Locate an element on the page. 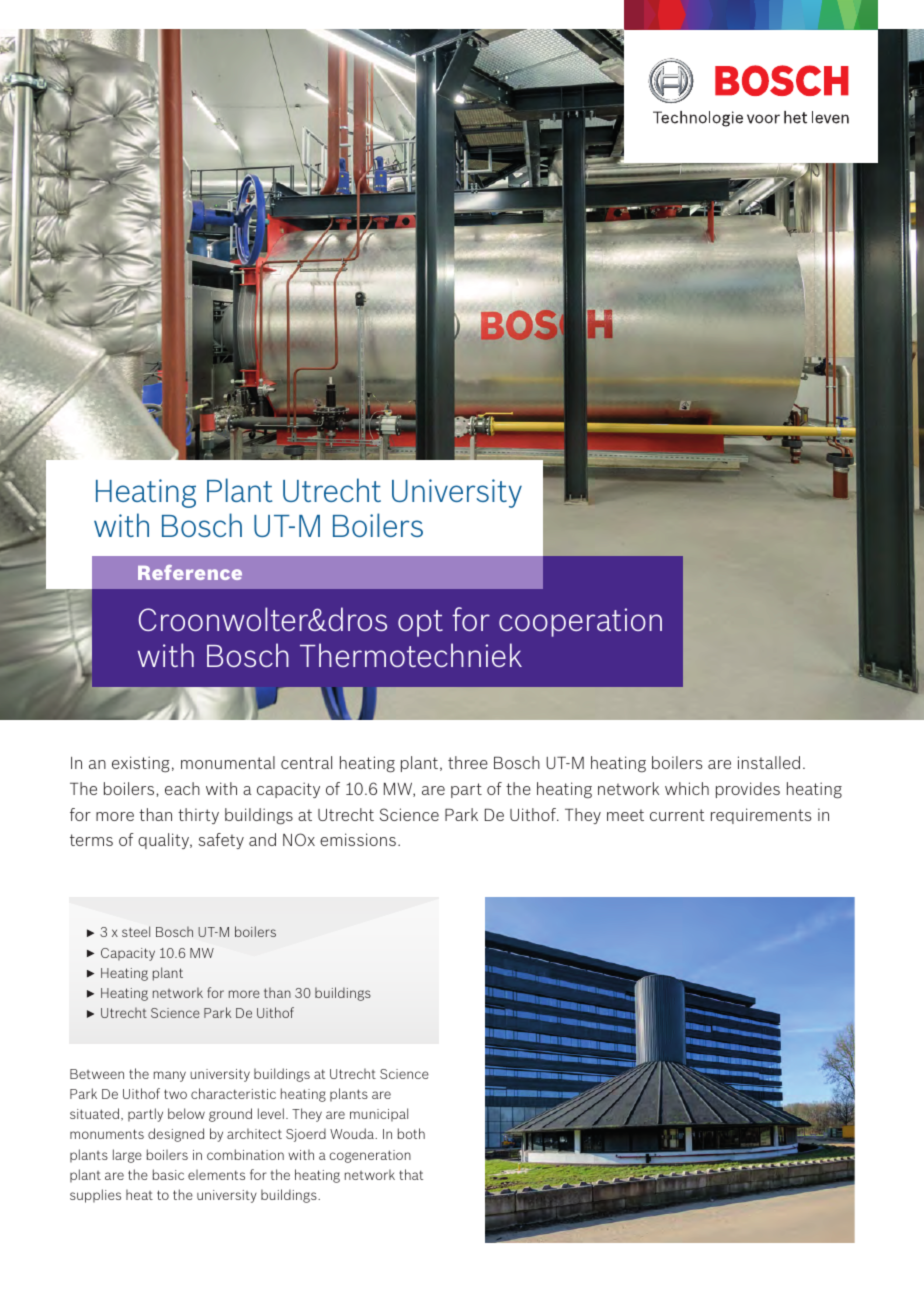 The height and width of the image is (1308, 924). Reference is located at coordinates (190, 572).
